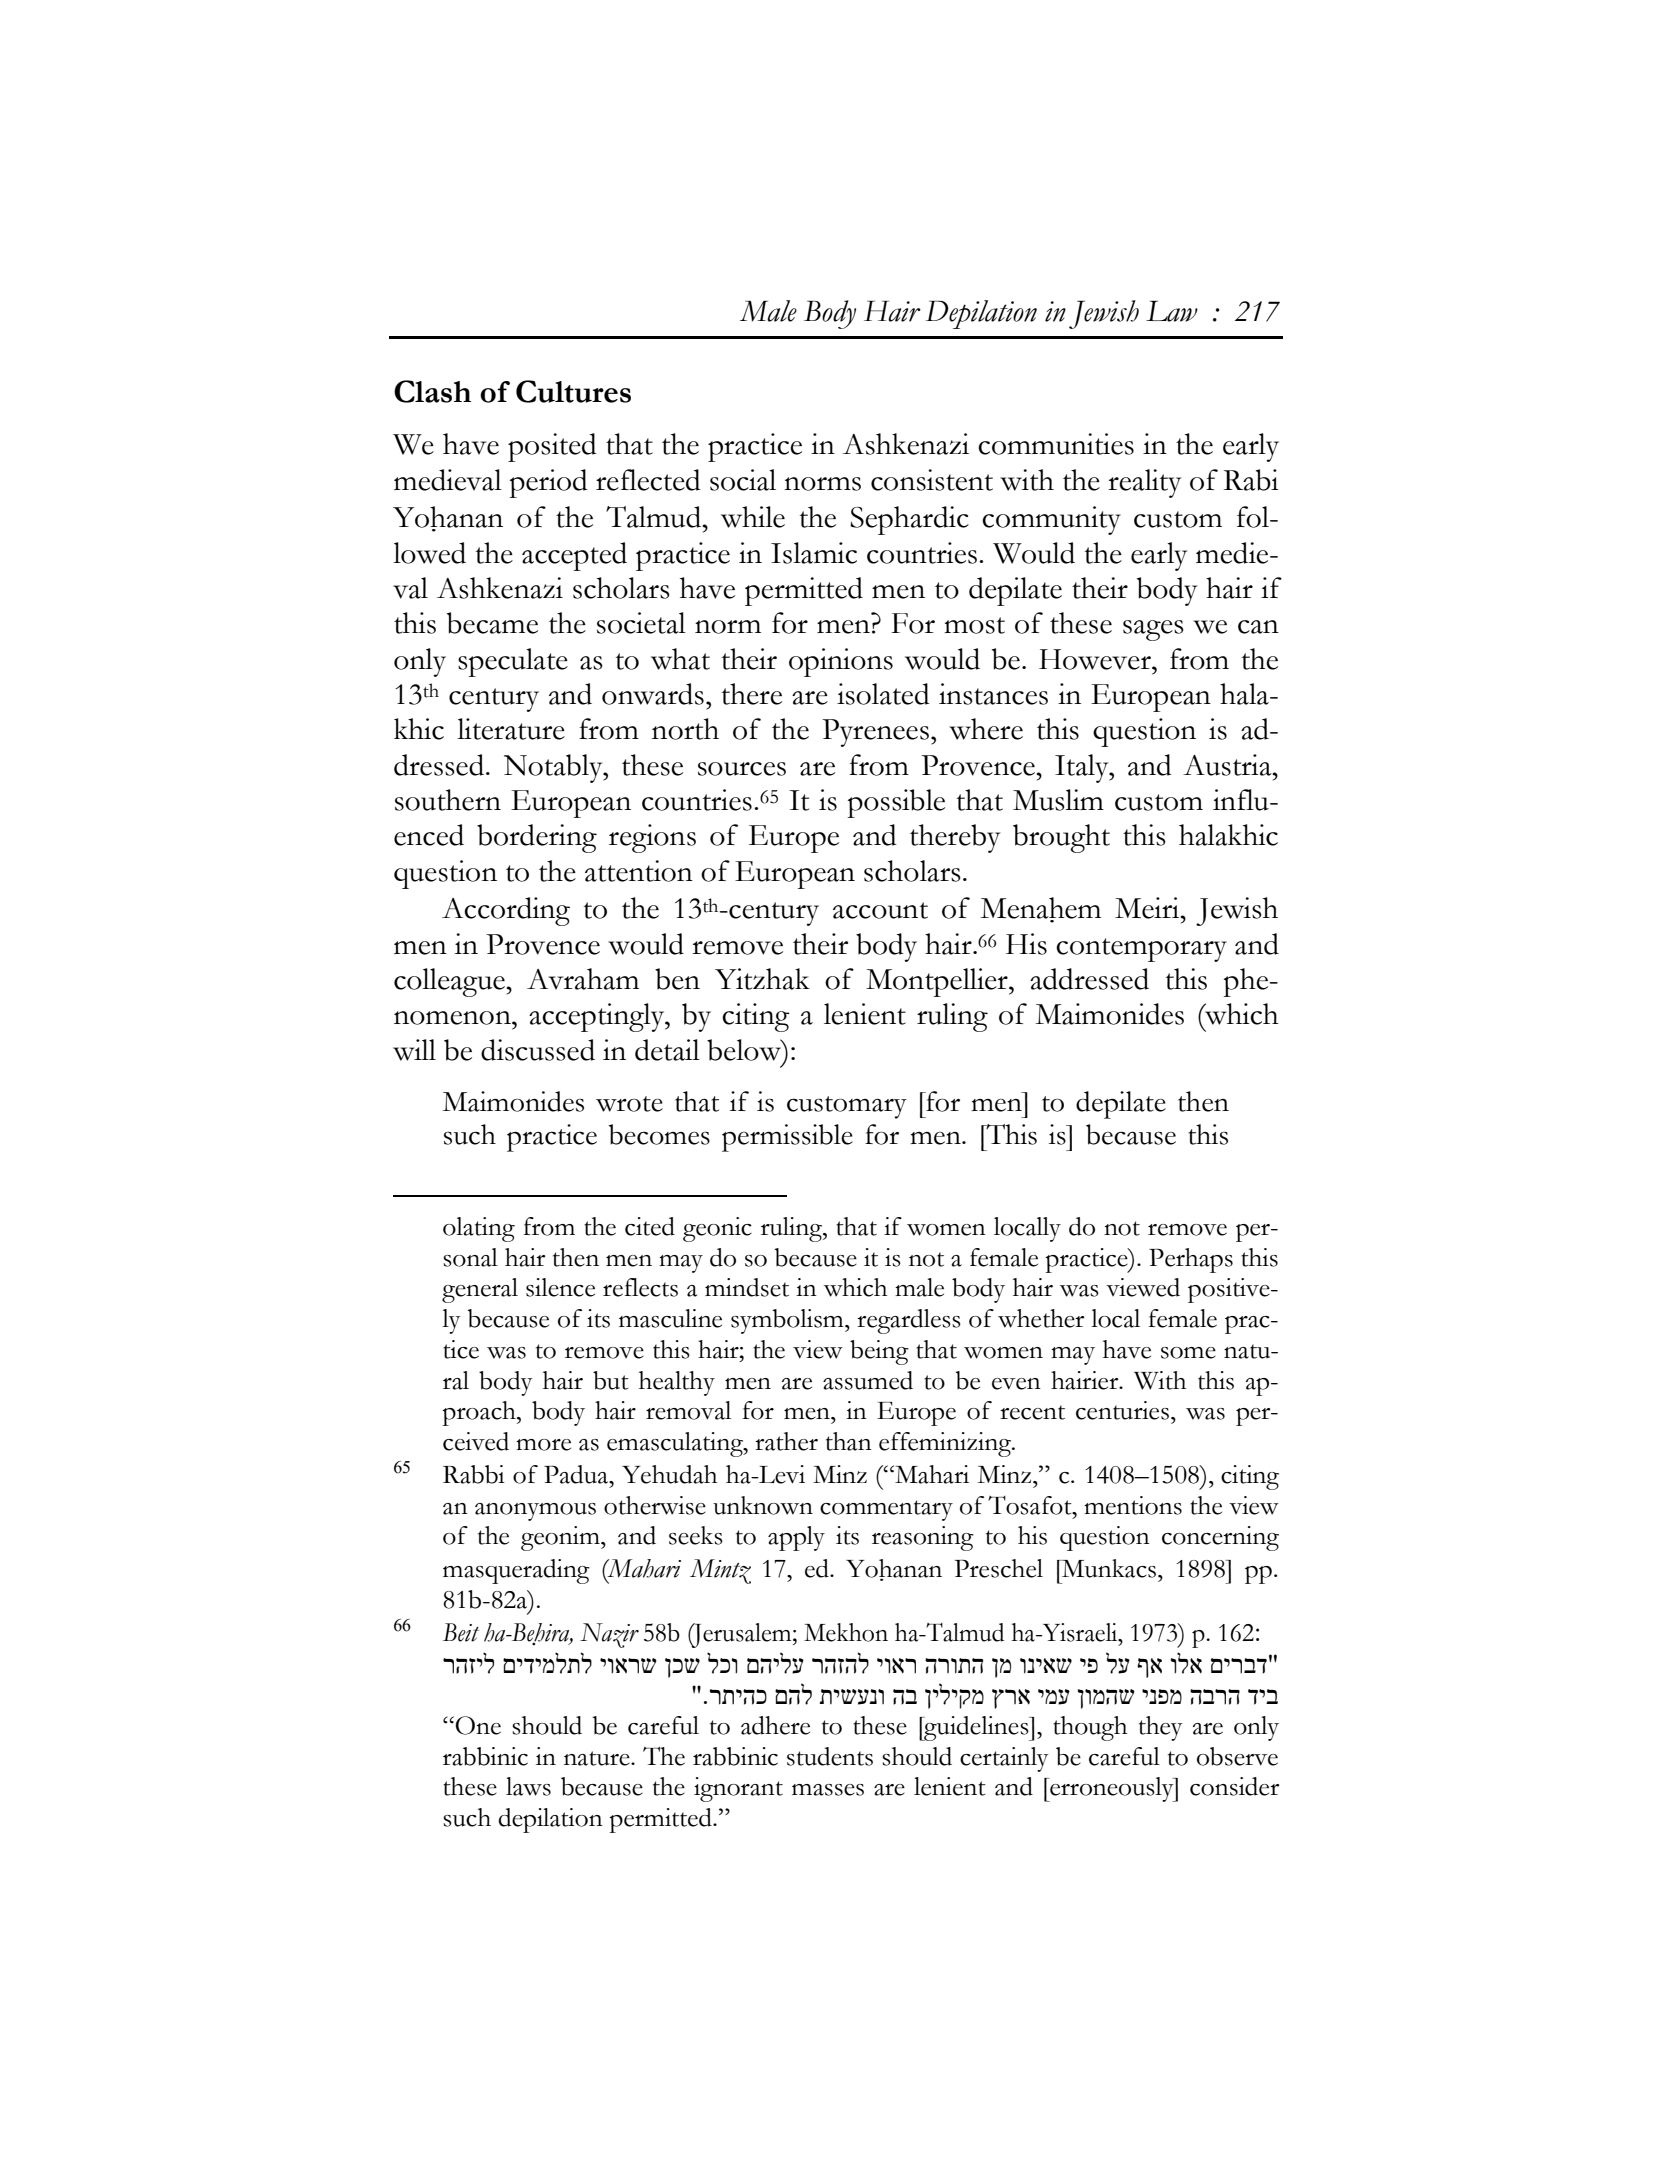 The height and width of the screenshot is (2164, 1672). I want to click on posited, so click(552, 447).
